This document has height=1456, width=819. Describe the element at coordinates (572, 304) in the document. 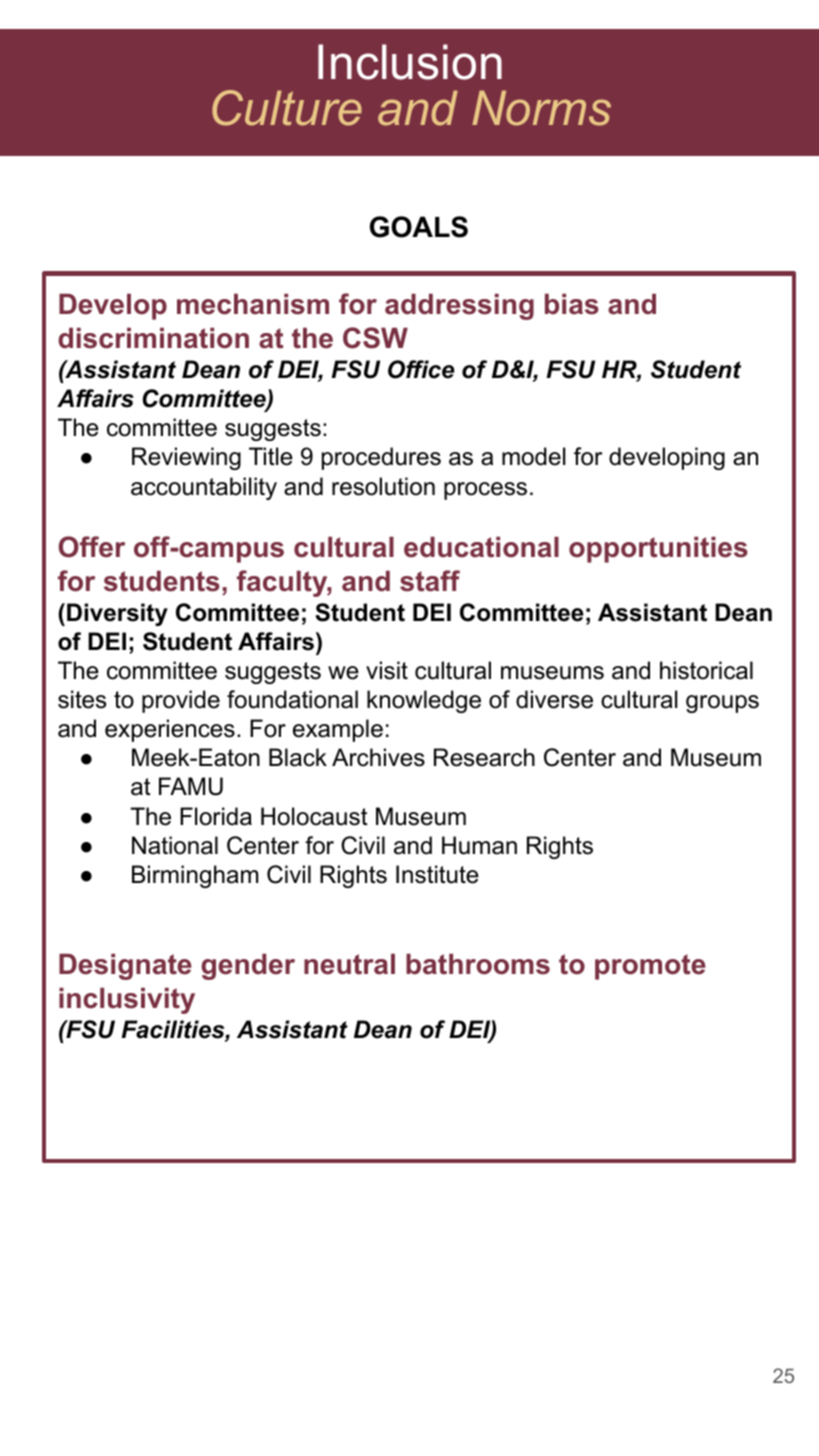

I see `bias` at that location.
